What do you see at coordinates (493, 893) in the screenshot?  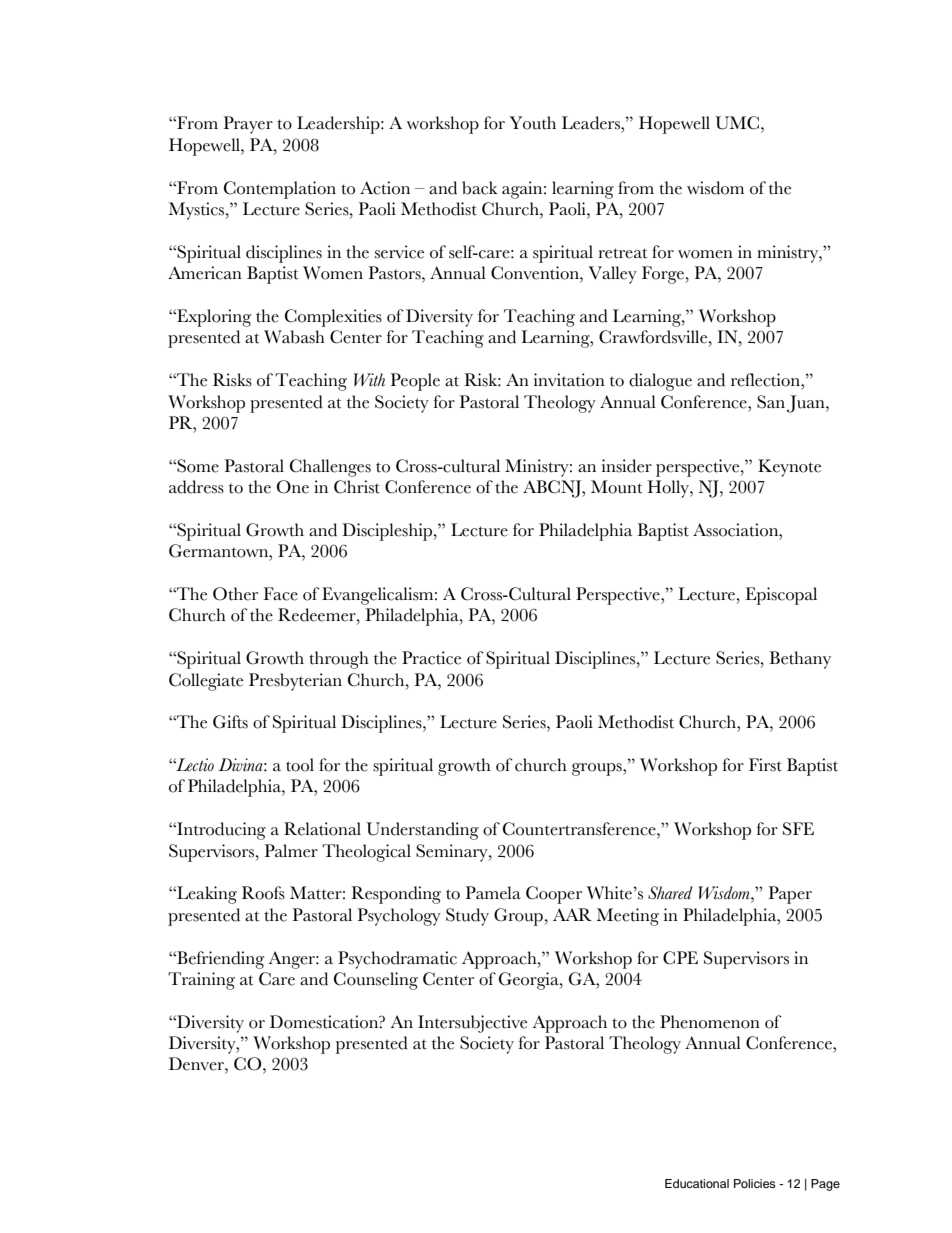 I see `Pamela` at bounding box center [493, 893].
